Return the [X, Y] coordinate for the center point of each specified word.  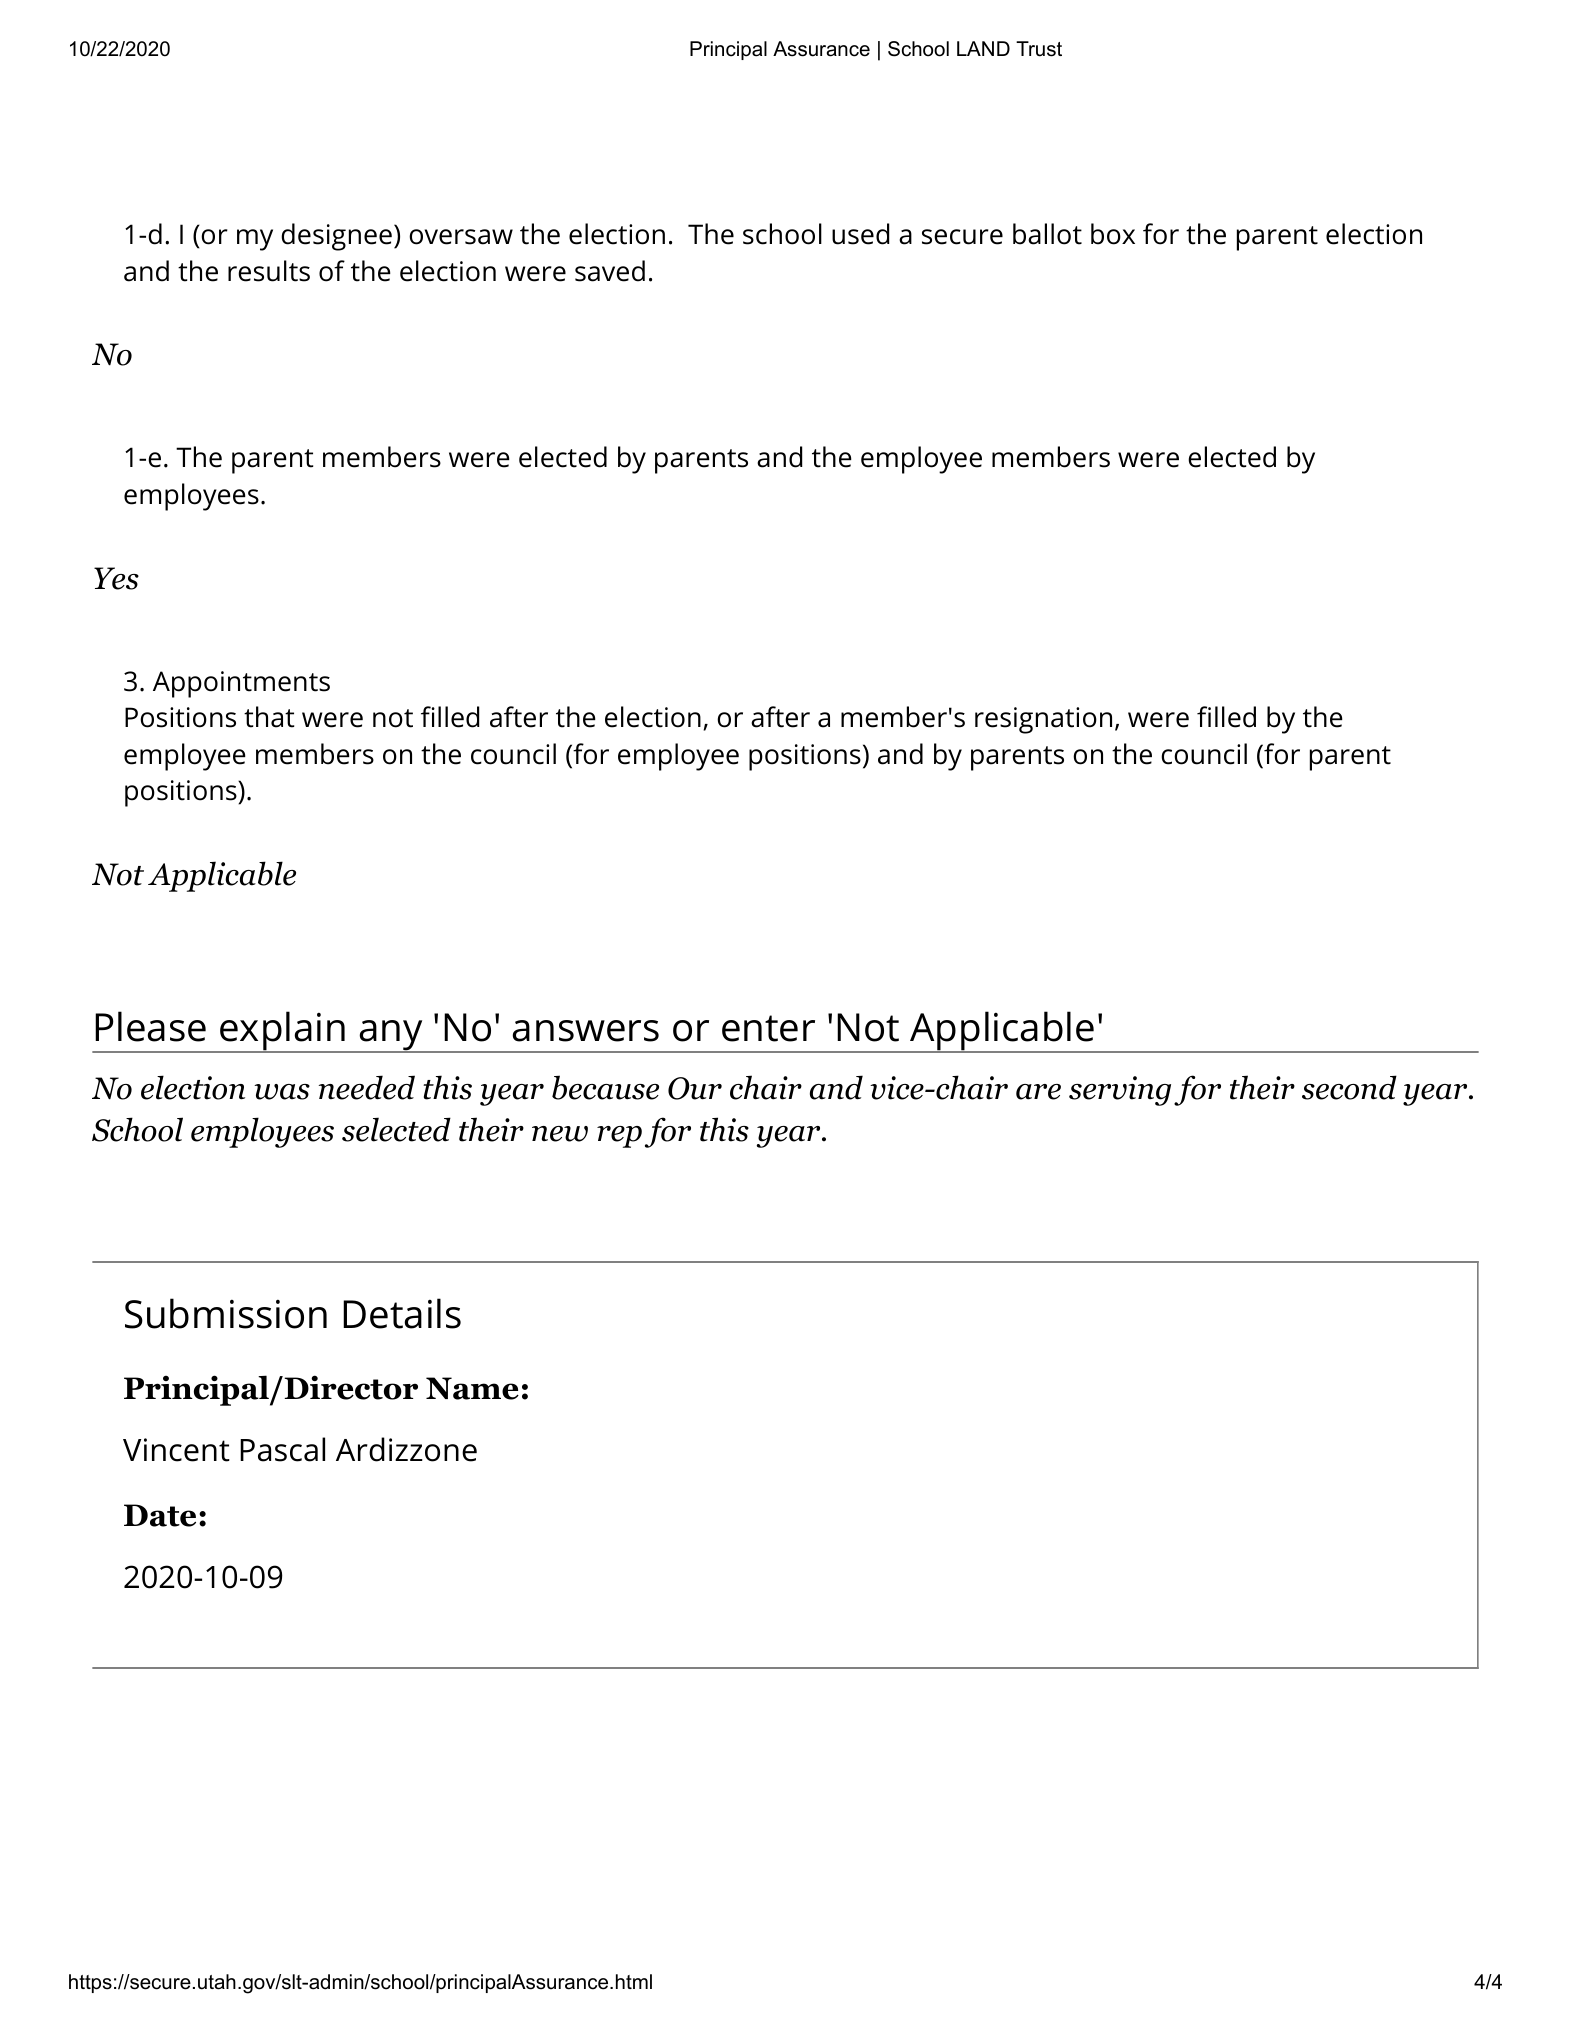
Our [695, 1088]
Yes [116, 578]
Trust [1039, 49]
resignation [1043, 720]
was [282, 1092]
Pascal [282, 1449]
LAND [983, 48]
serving [1120, 1091]
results [269, 271]
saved [610, 271]
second [1349, 1087]
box [1113, 234]
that [269, 717]
